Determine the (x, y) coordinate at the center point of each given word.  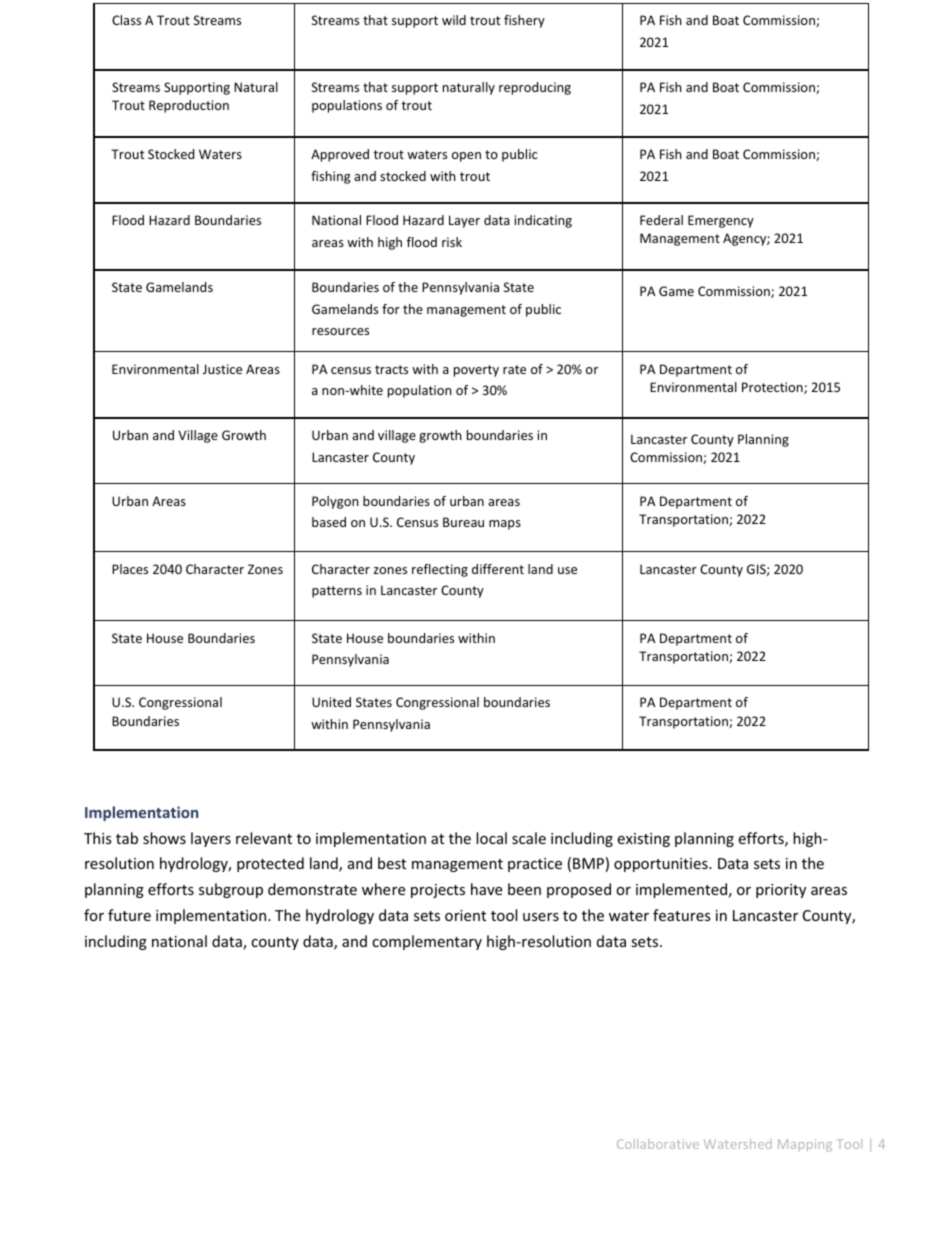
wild (454, 20)
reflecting (440, 570)
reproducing (535, 88)
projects (438, 891)
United (331, 702)
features (682, 915)
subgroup (231, 890)
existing (643, 840)
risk (452, 242)
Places (130, 569)
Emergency (721, 221)
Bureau (463, 522)
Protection (773, 388)
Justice (222, 369)
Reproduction (189, 106)
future (129, 915)
